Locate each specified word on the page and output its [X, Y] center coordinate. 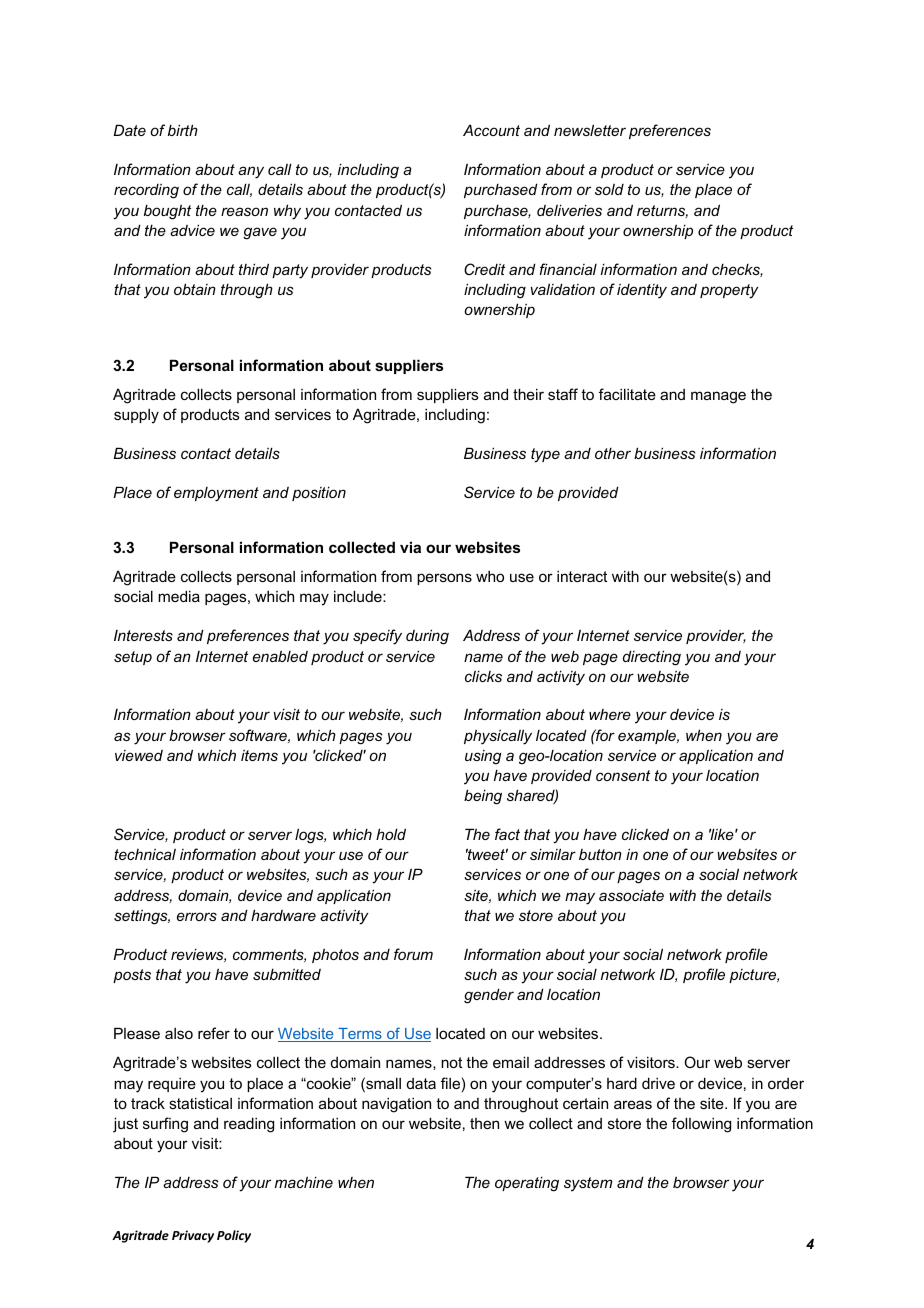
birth [183, 130]
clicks [483, 676]
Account [491, 130]
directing [652, 658]
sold [609, 189]
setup [133, 658]
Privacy [193, 1236]
